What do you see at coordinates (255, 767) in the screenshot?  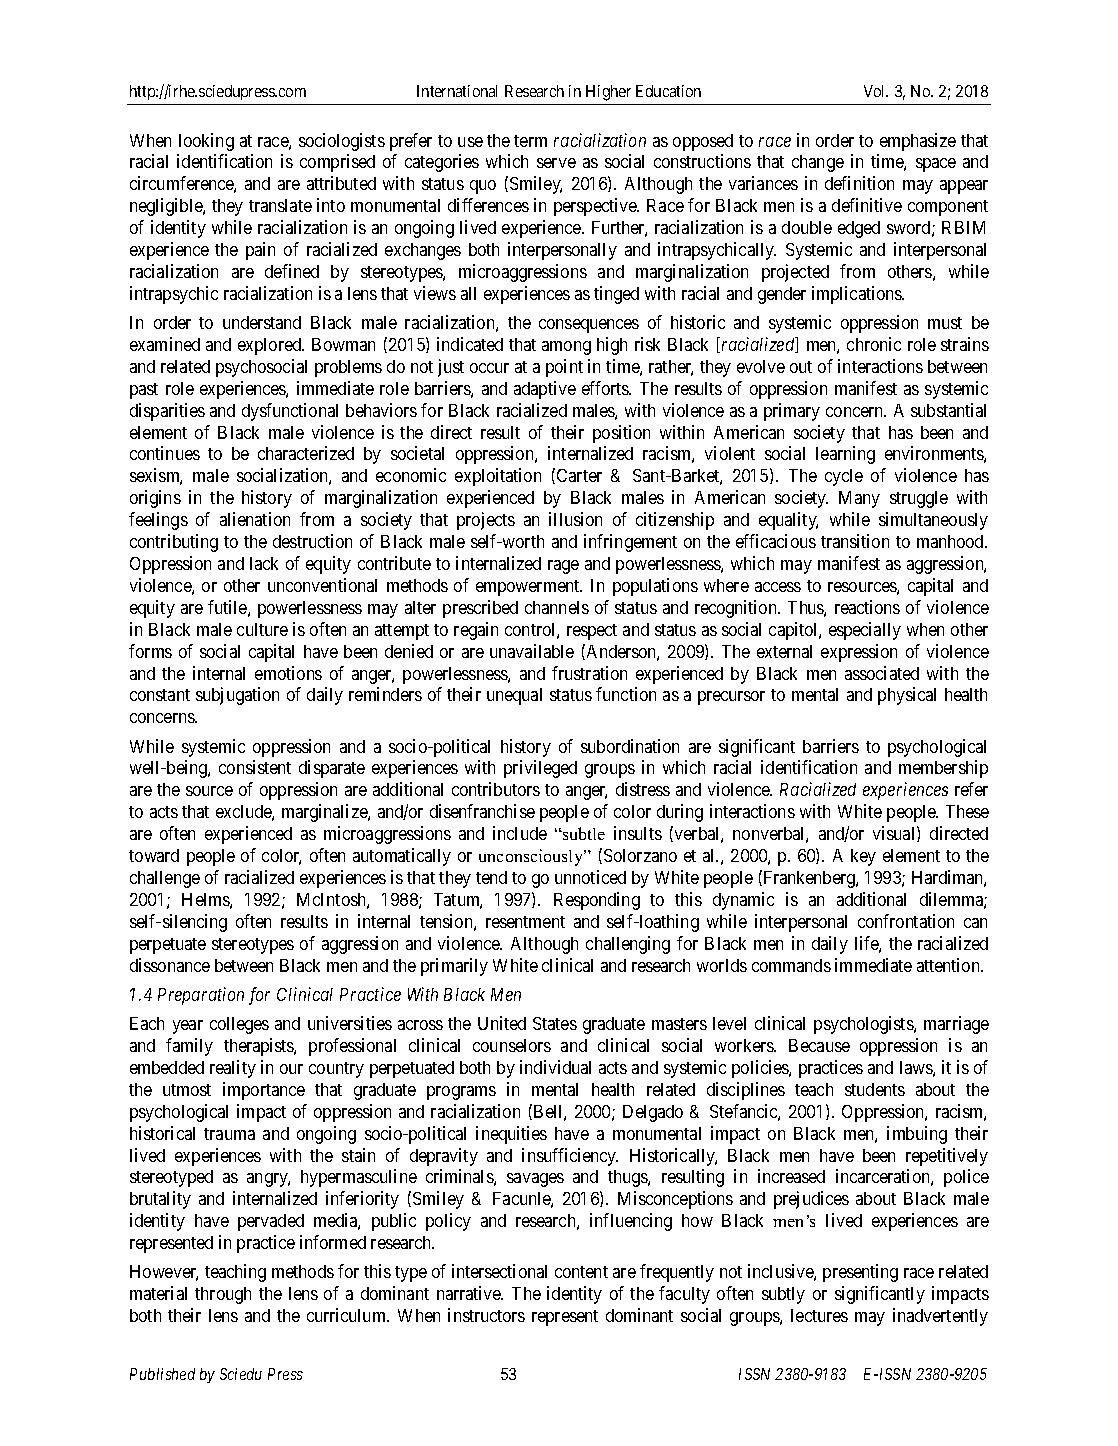 I see `consistent` at bounding box center [255, 767].
